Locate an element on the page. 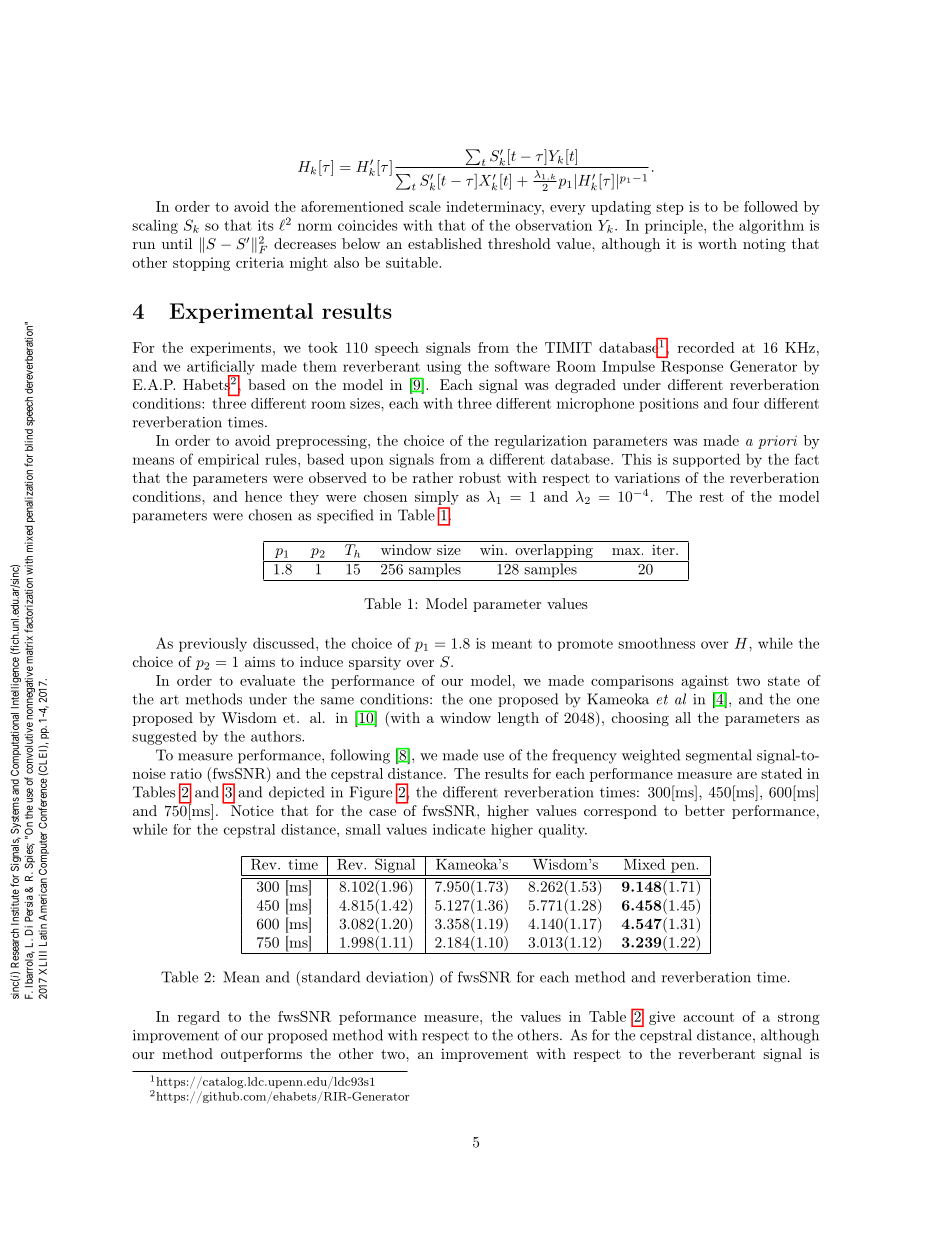 This page has height=1233, width=952. regard is located at coordinates (199, 1018).
